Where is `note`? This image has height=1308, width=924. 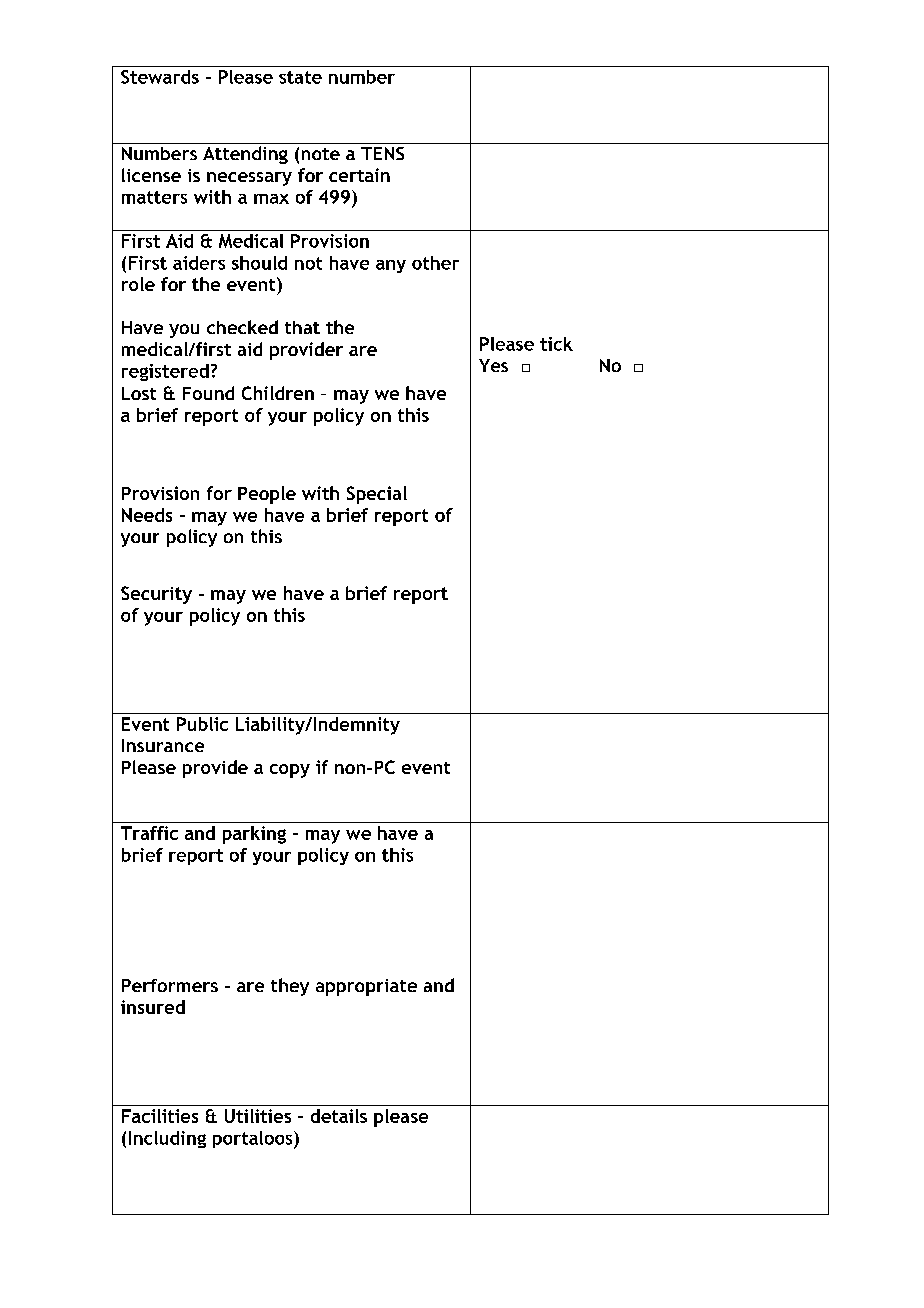
note is located at coordinates (321, 154).
